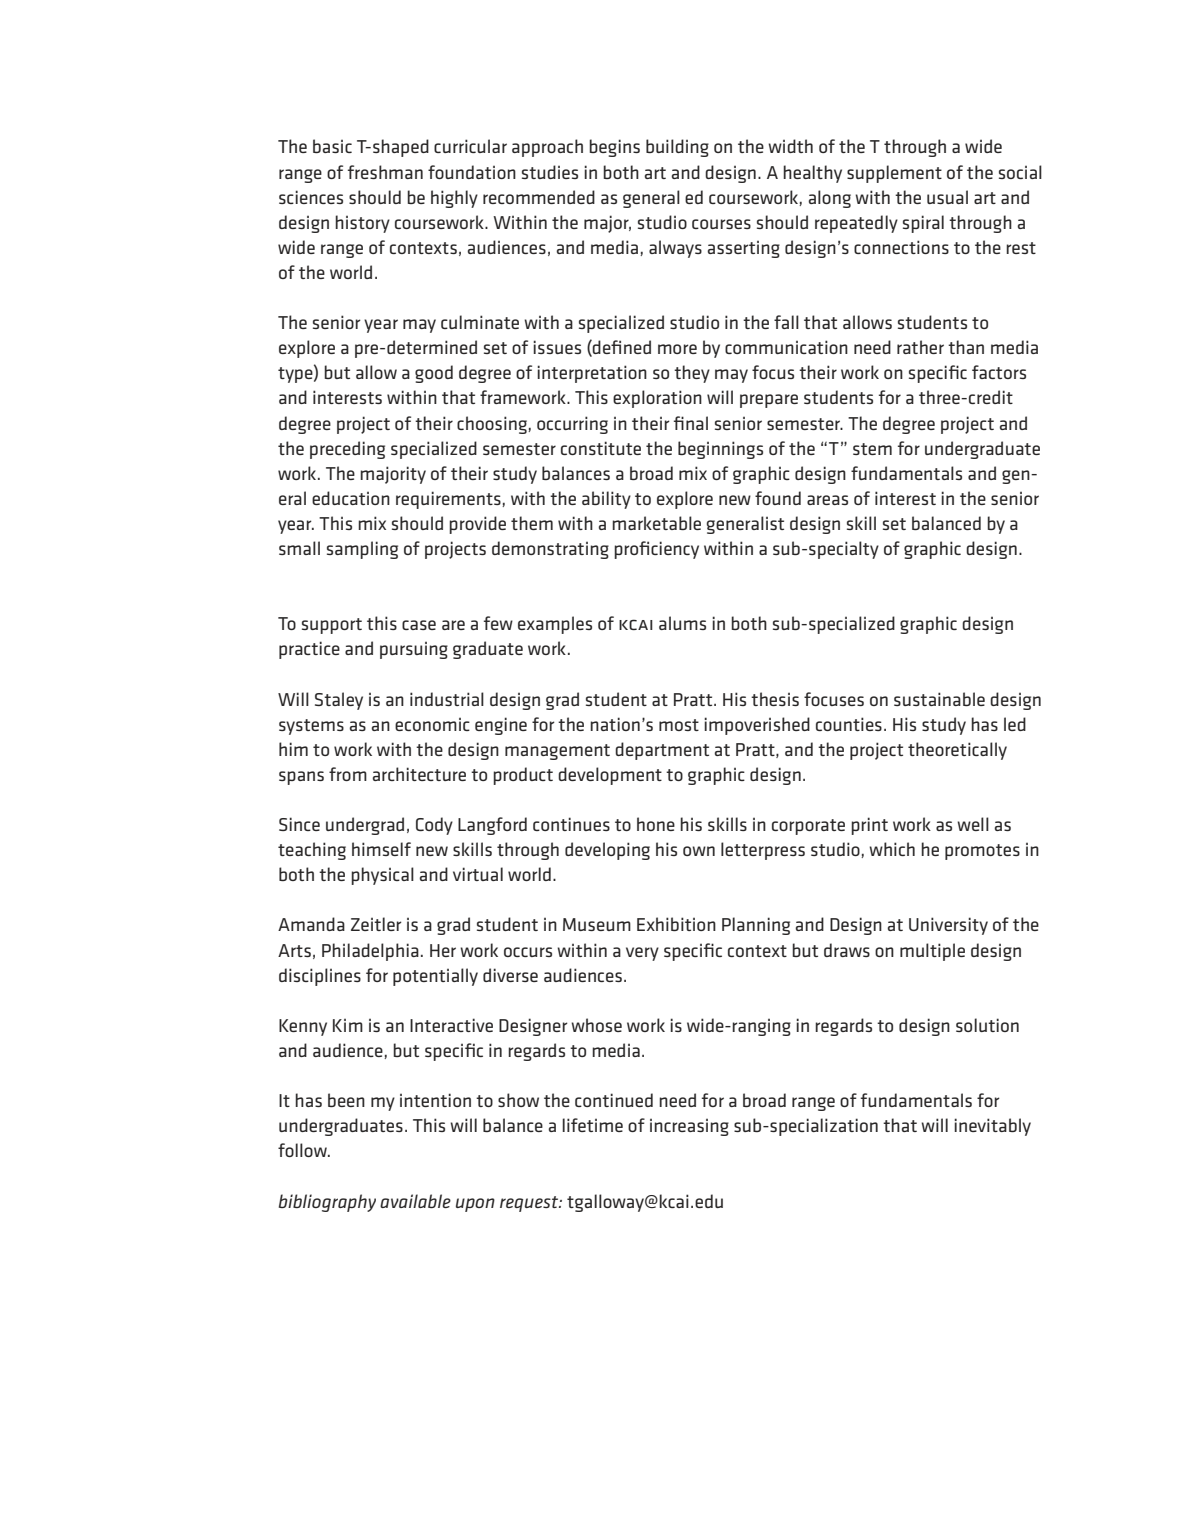 This image has height=1529, width=1182. Describe the element at coordinates (414, 650) in the image. I see `pursuing` at that location.
